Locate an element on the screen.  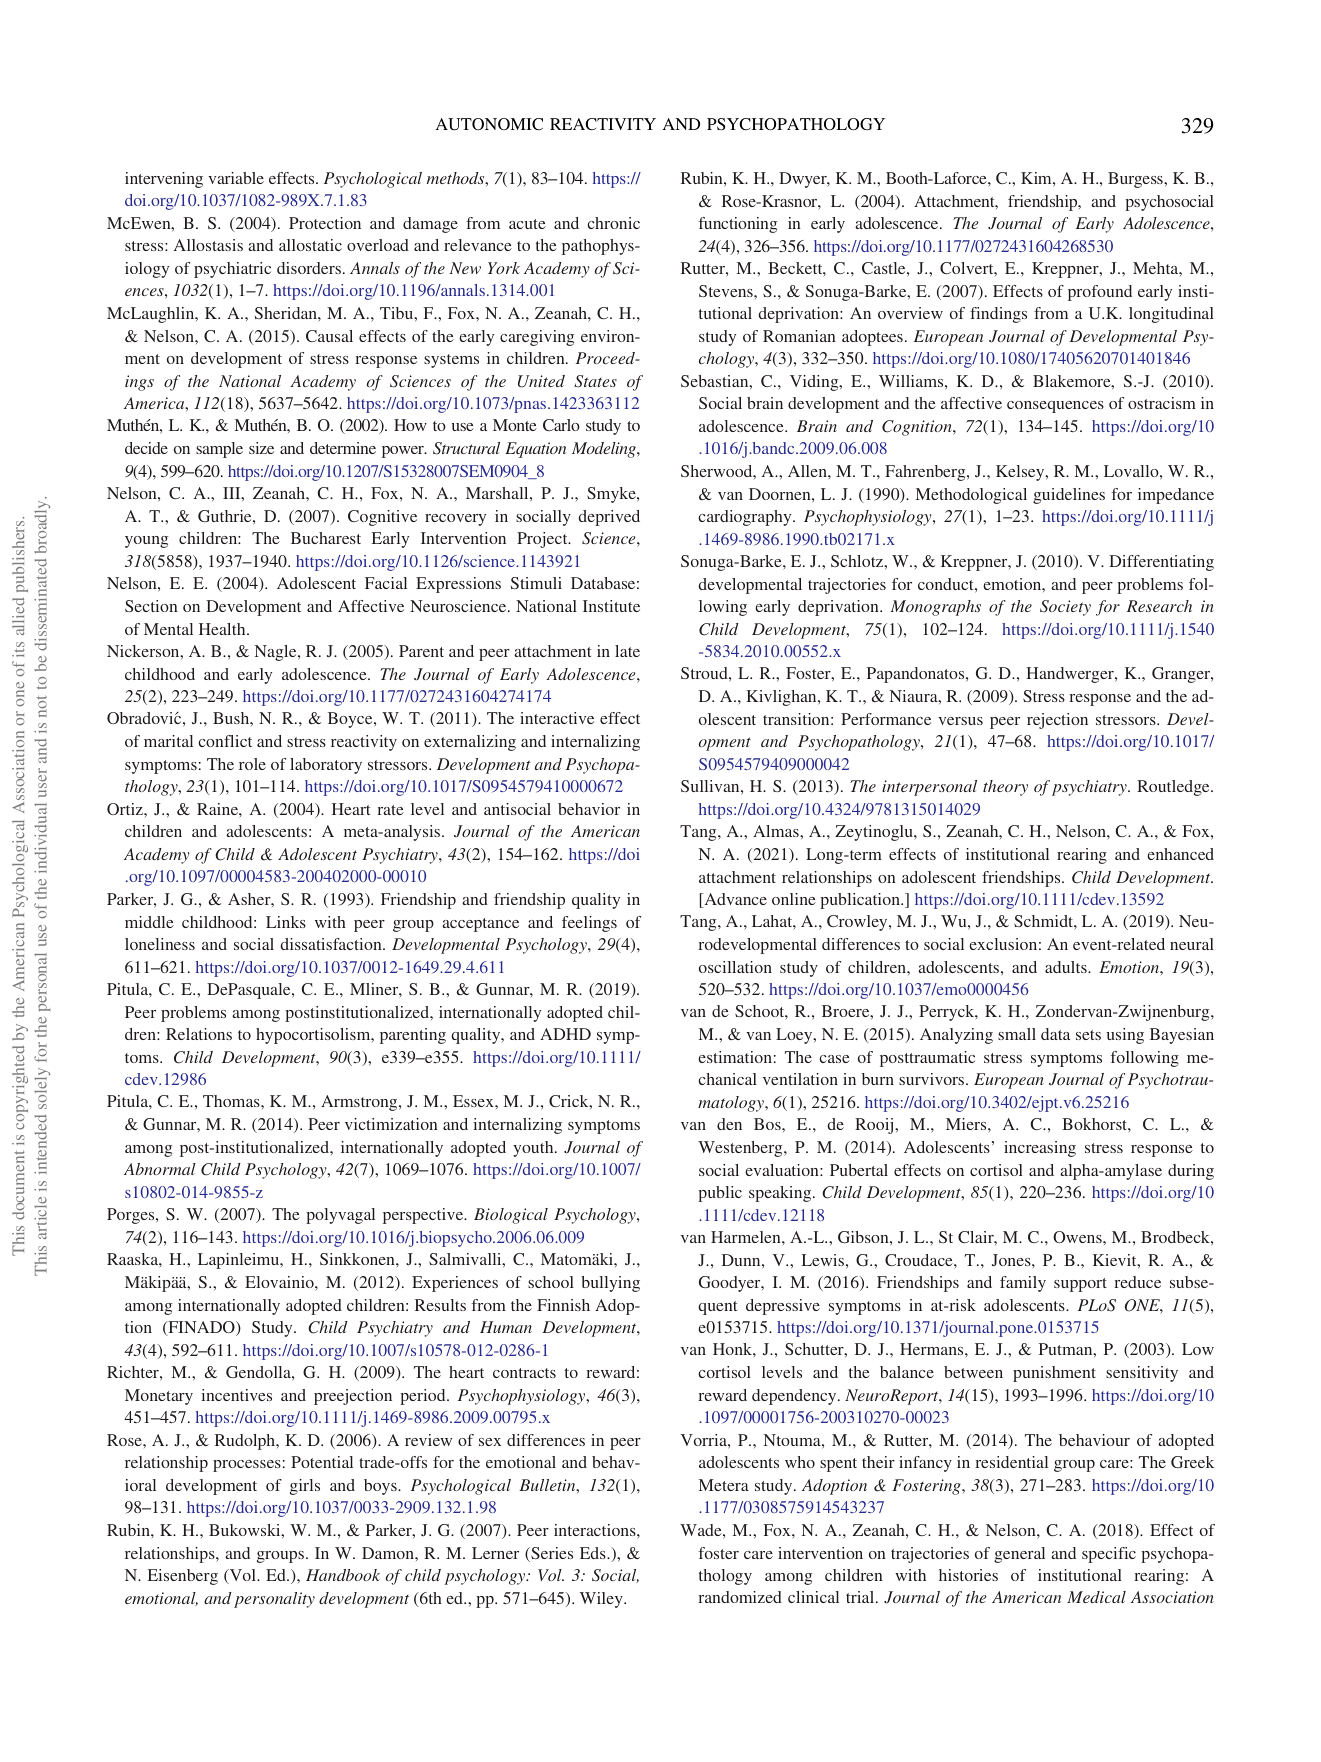
Burgess is located at coordinates (1136, 180).
